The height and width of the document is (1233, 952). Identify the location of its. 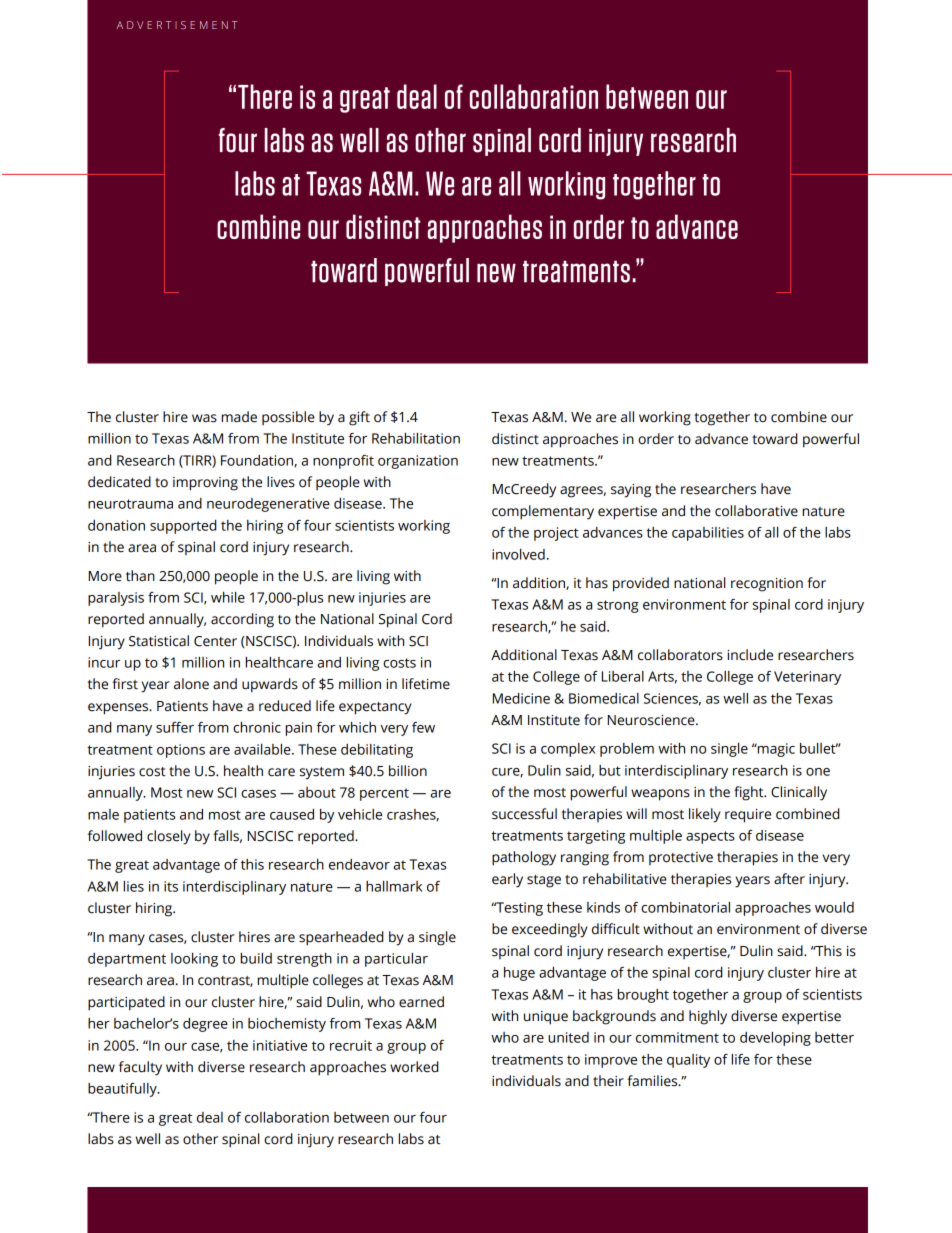
(171, 886).
